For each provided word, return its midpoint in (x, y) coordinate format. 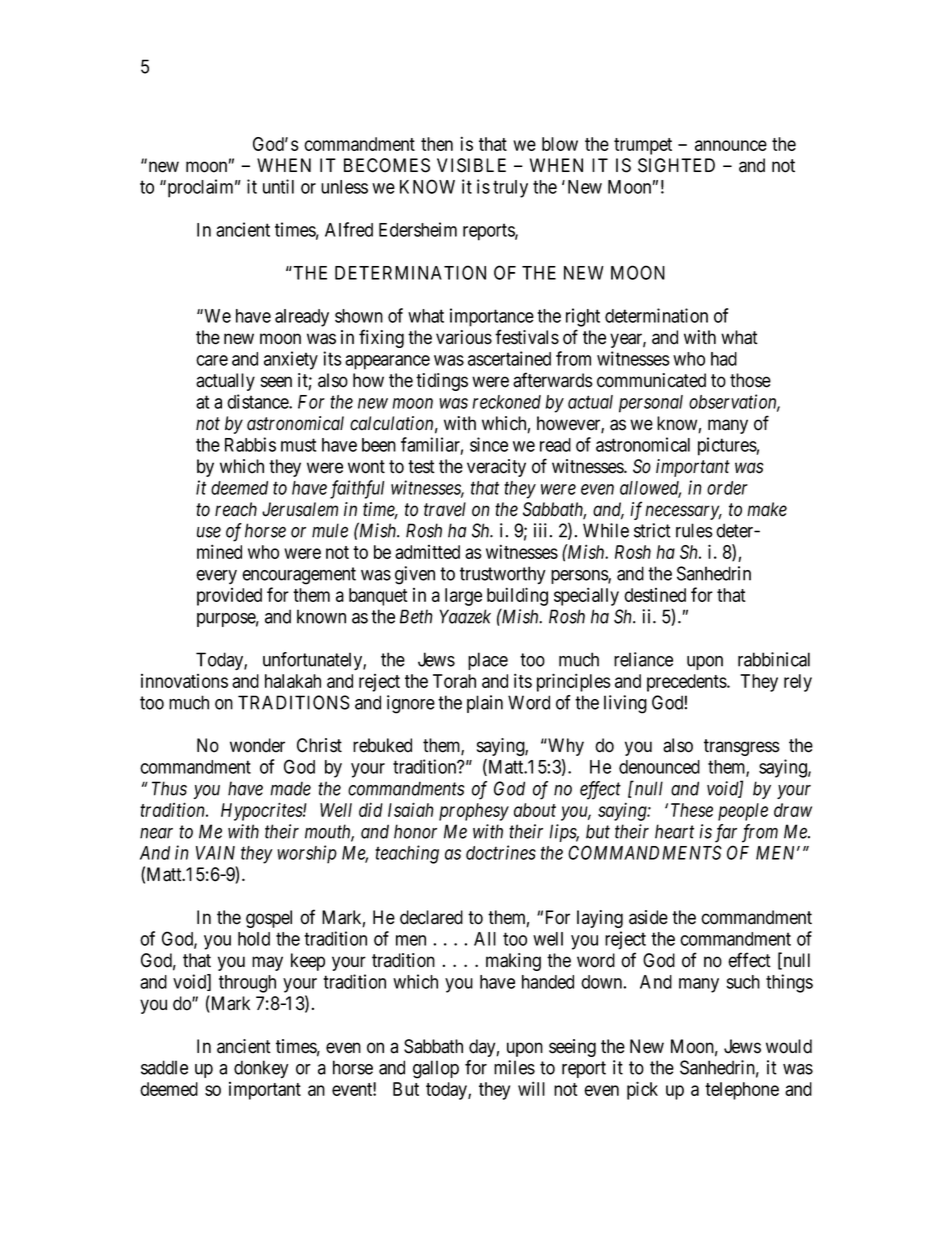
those (750, 380)
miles (514, 1067)
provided (229, 597)
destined (655, 595)
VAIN (215, 853)
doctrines (501, 852)
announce (731, 145)
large (463, 597)
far (726, 833)
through (247, 984)
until (278, 186)
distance (258, 401)
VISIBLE (471, 165)
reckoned (507, 402)
